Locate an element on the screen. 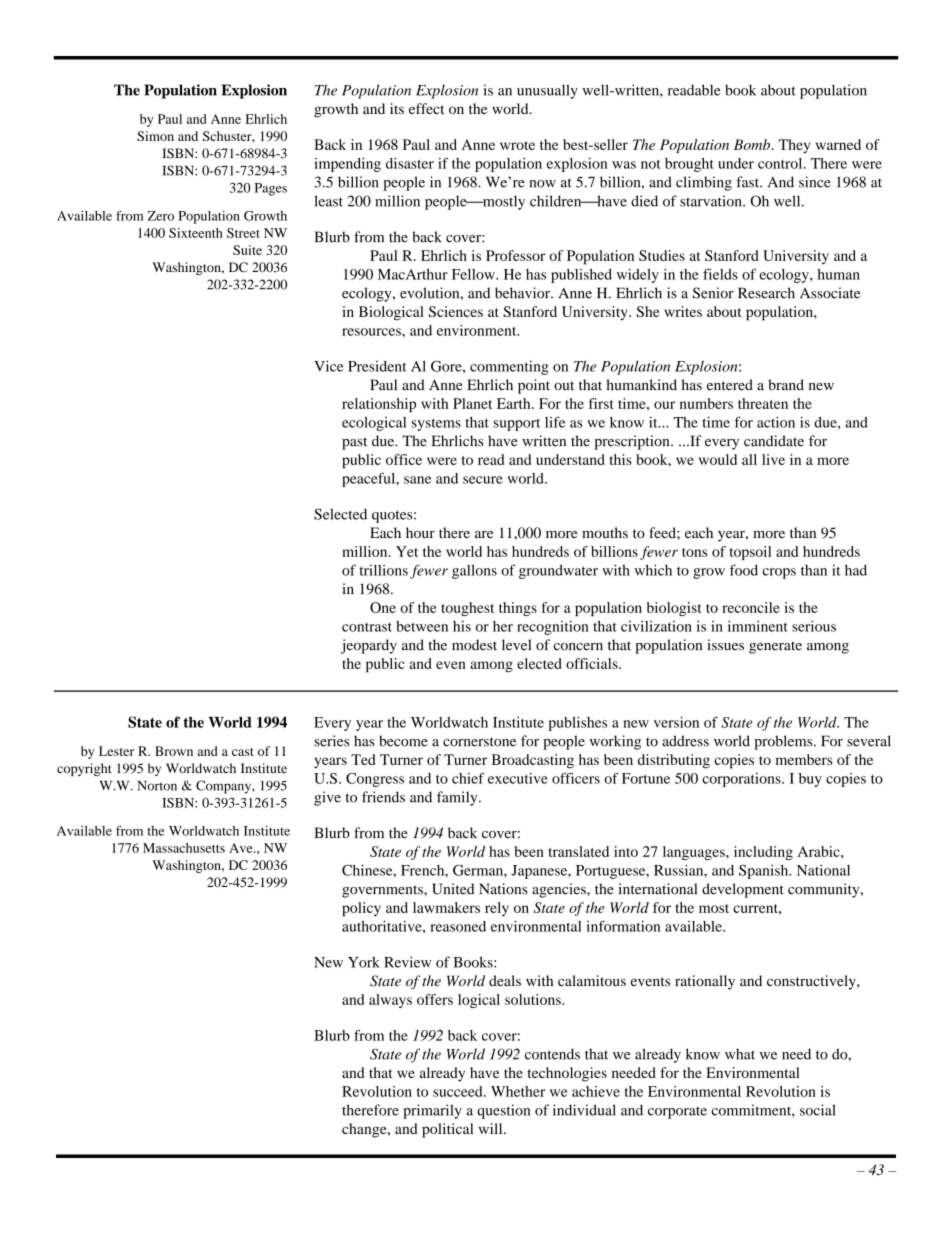  primarily is located at coordinates (432, 1111).
